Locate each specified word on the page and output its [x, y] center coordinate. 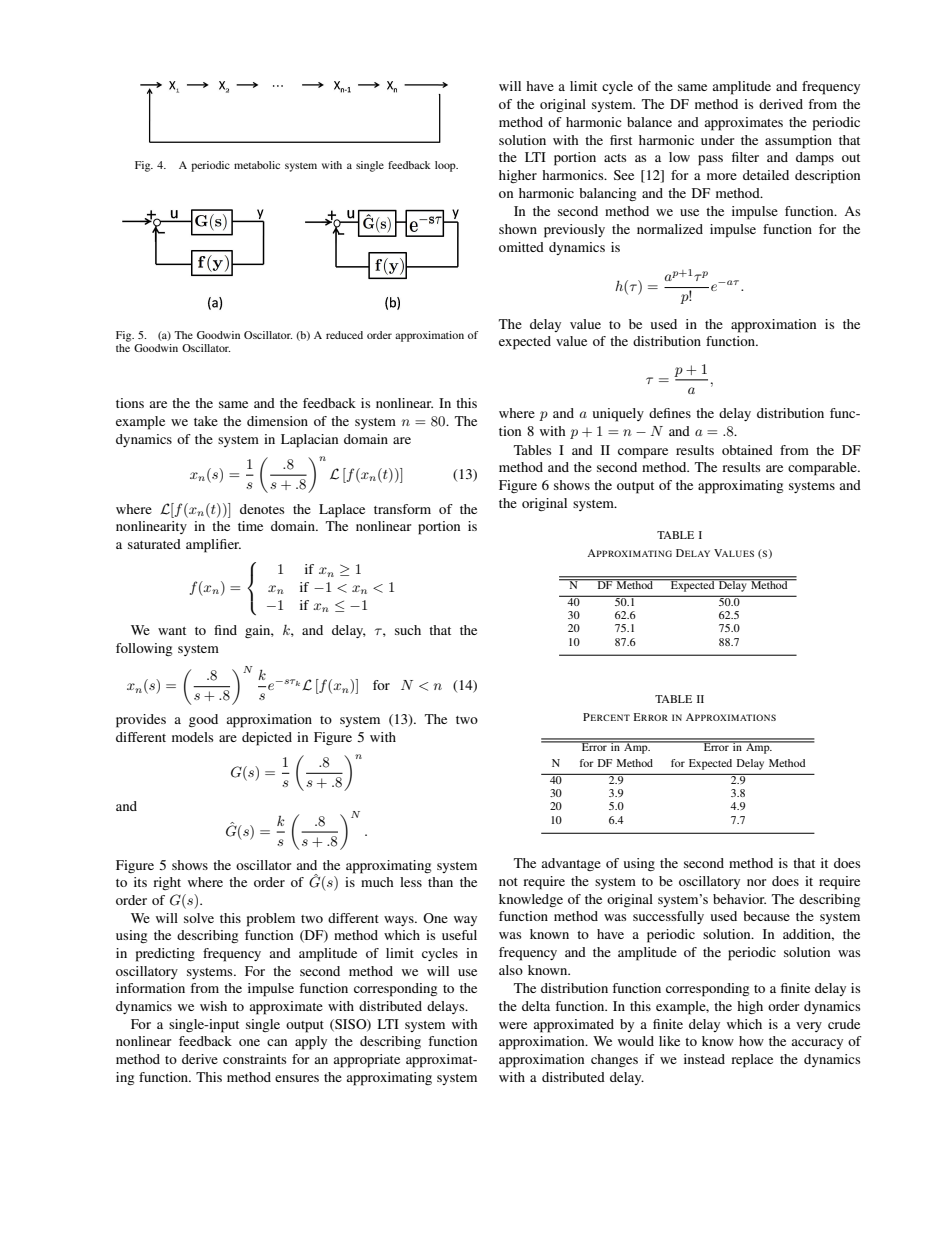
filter [745, 157]
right [167, 883]
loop [446, 166]
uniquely [618, 415]
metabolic [257, 165]
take [206, 421]
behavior [739, 899]
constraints [254, 1059]
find [225, 630]
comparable [823, 469]
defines [670, 413]
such [408, 630]
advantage [571, 864]
